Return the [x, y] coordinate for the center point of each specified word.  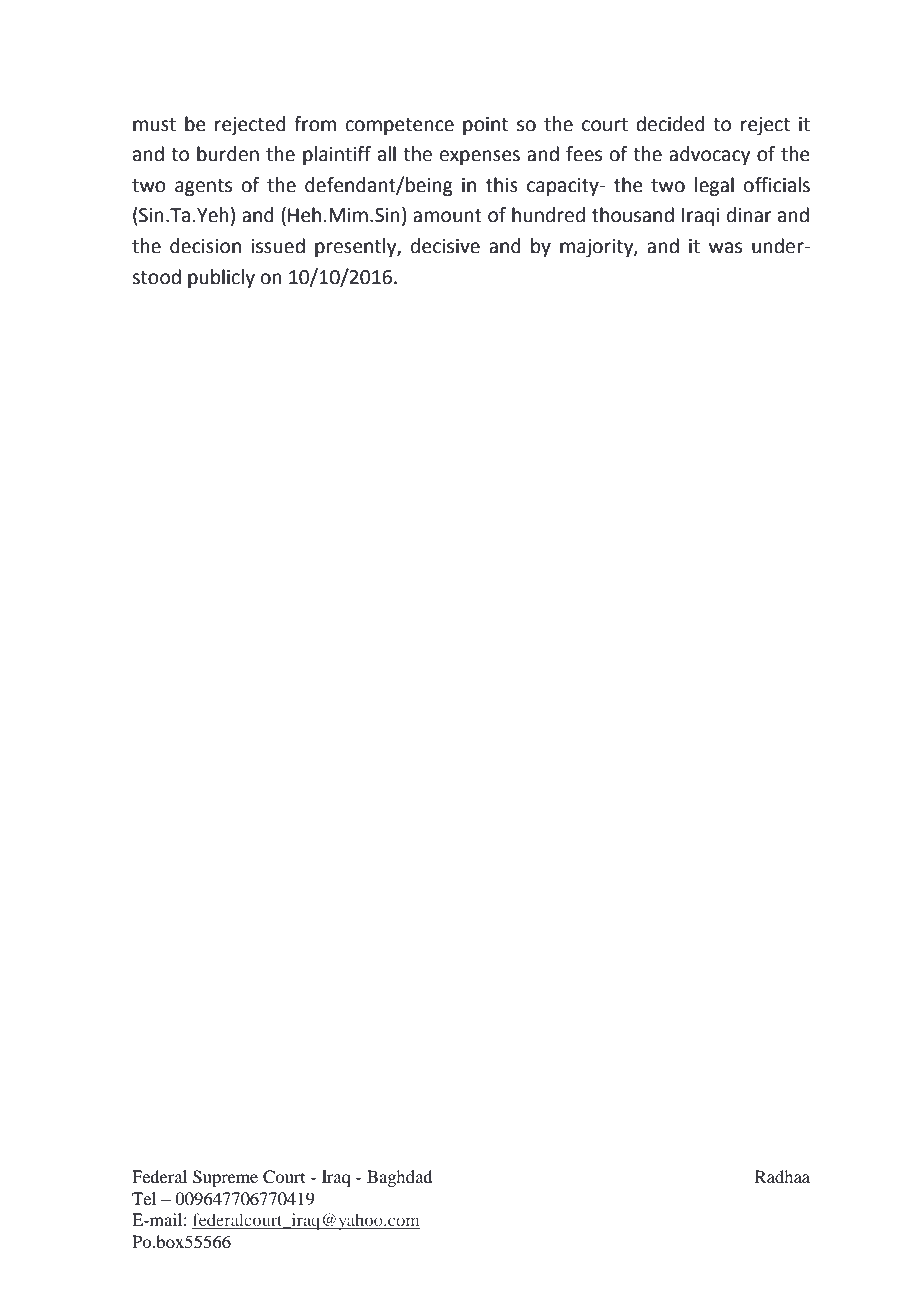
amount [447, 216]
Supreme [225, 1178]
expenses [480, 157]
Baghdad [399, 1178]
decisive [445, 246]
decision [205, 246]
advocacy [709, 155]
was [725, 248]
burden [228, 154]
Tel [144, 1198]
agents [203, 187]
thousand [633, 215]
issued [278, 246]
